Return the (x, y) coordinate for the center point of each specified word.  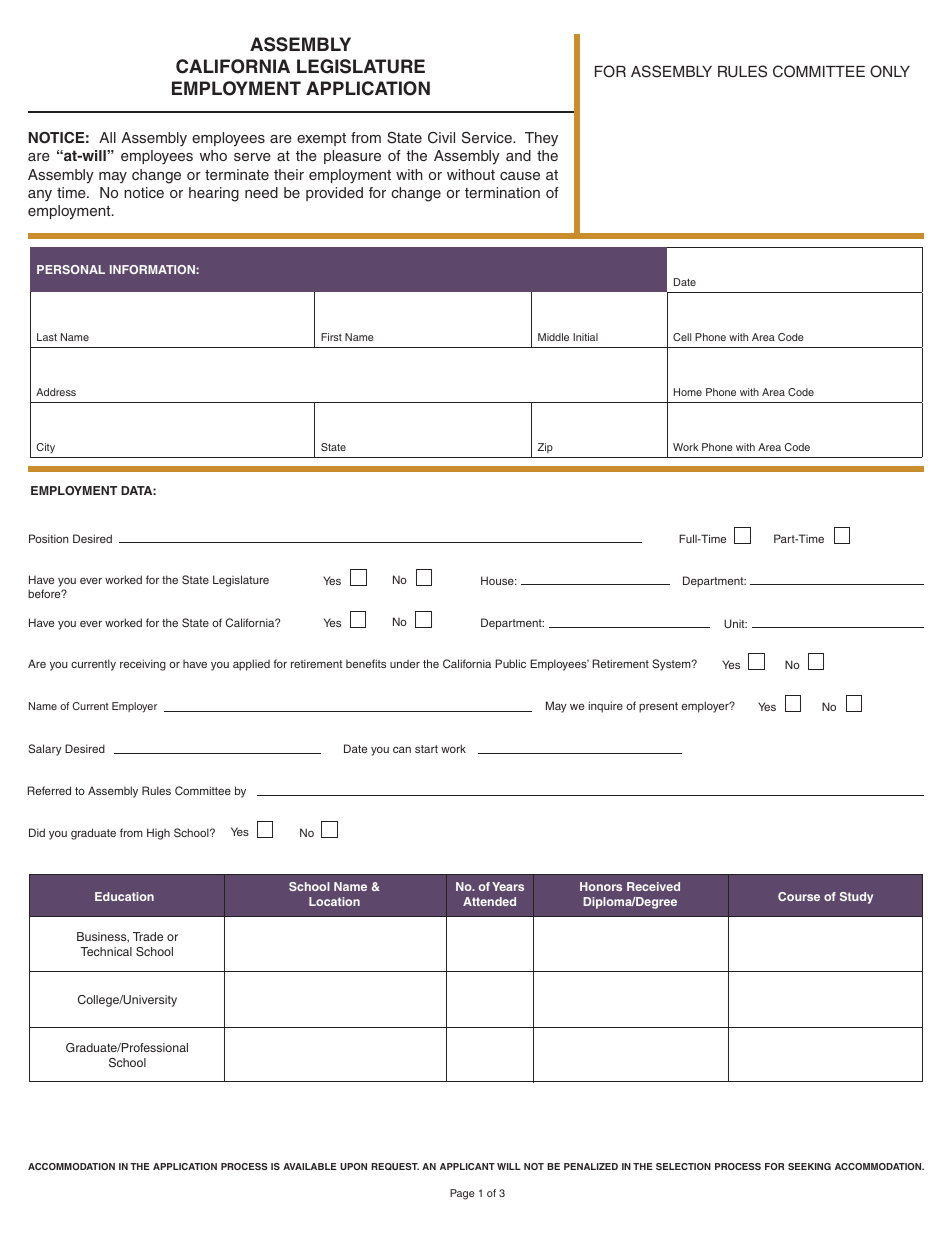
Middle (553, 337)
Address (56, 392)
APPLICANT (467, 1166)
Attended (489, 901)
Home (688, 392)
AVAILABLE (310, 1166)
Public (510, 663)
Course (799, 896)
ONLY (890, 71)
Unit (735, 623)
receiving (143, 665)
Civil (441, 138)
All (107, 137)
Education (124, 896)
